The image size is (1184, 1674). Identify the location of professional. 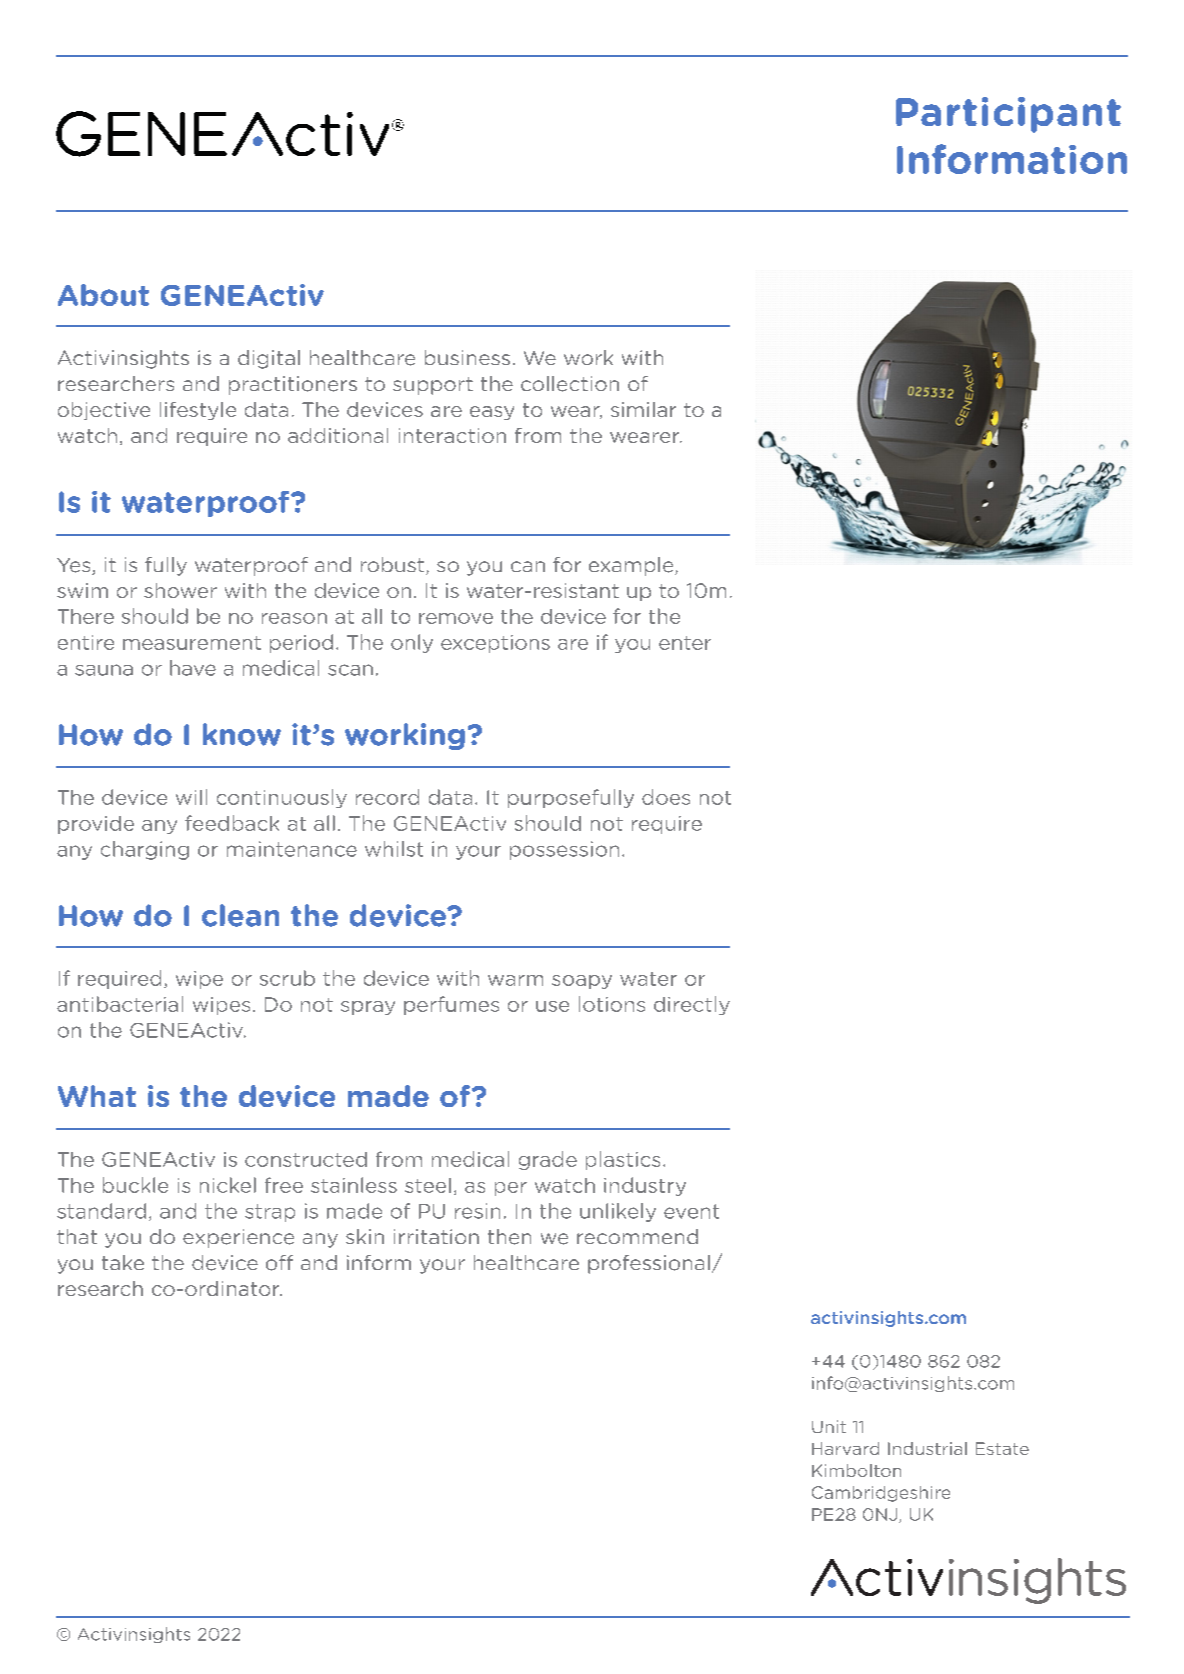
(649, 1264).
